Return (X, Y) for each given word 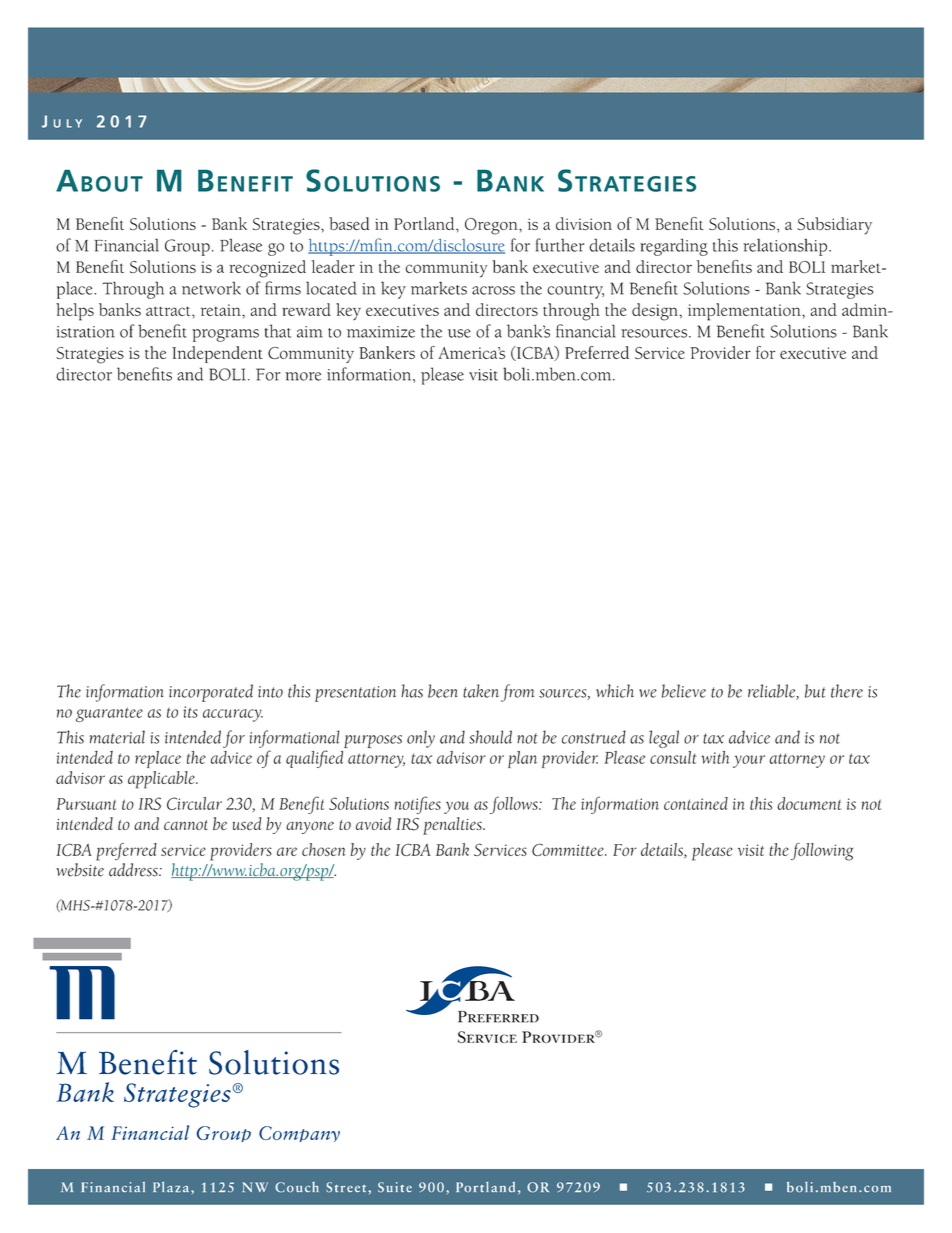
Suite (395, 1187)
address (134, 870)
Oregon (492, 226)
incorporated (211, 693)
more (303, 376)
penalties (453, 826)
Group (187, 247)
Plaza (172, 1187)
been (443, 691)
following (822, 852)
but (815, 691)
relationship (785, 247)
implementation (745, 312)
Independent (217, 354)
